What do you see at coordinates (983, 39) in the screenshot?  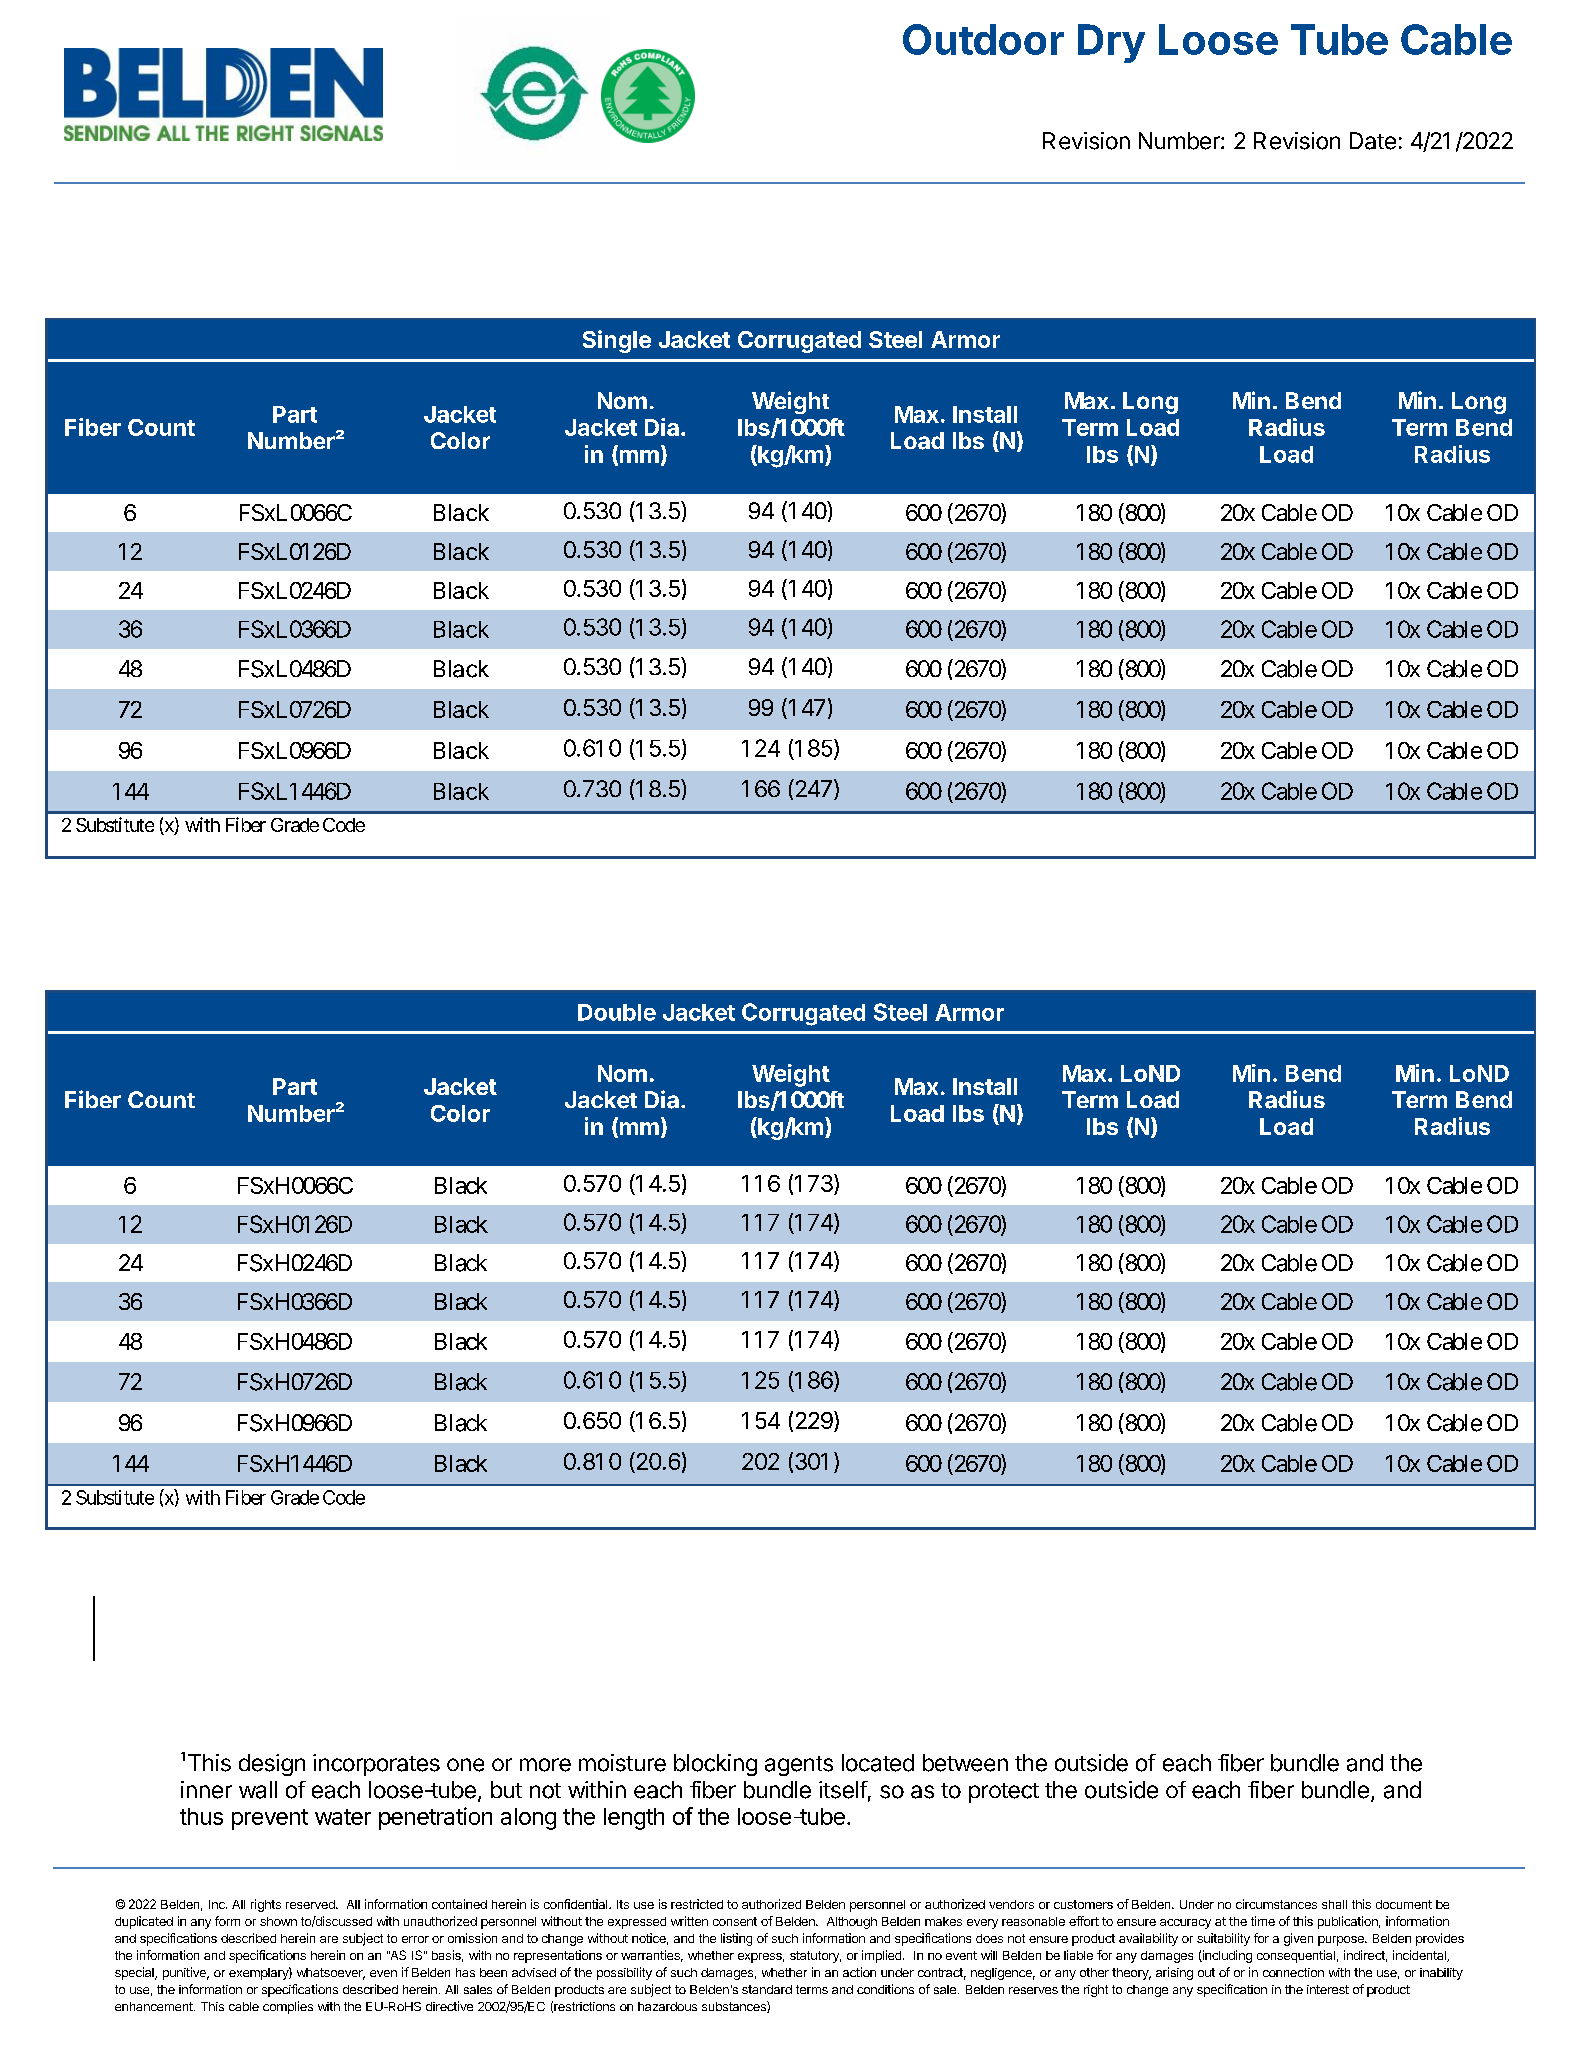 I see `Outdoor` at bounding box center [983, 39].
